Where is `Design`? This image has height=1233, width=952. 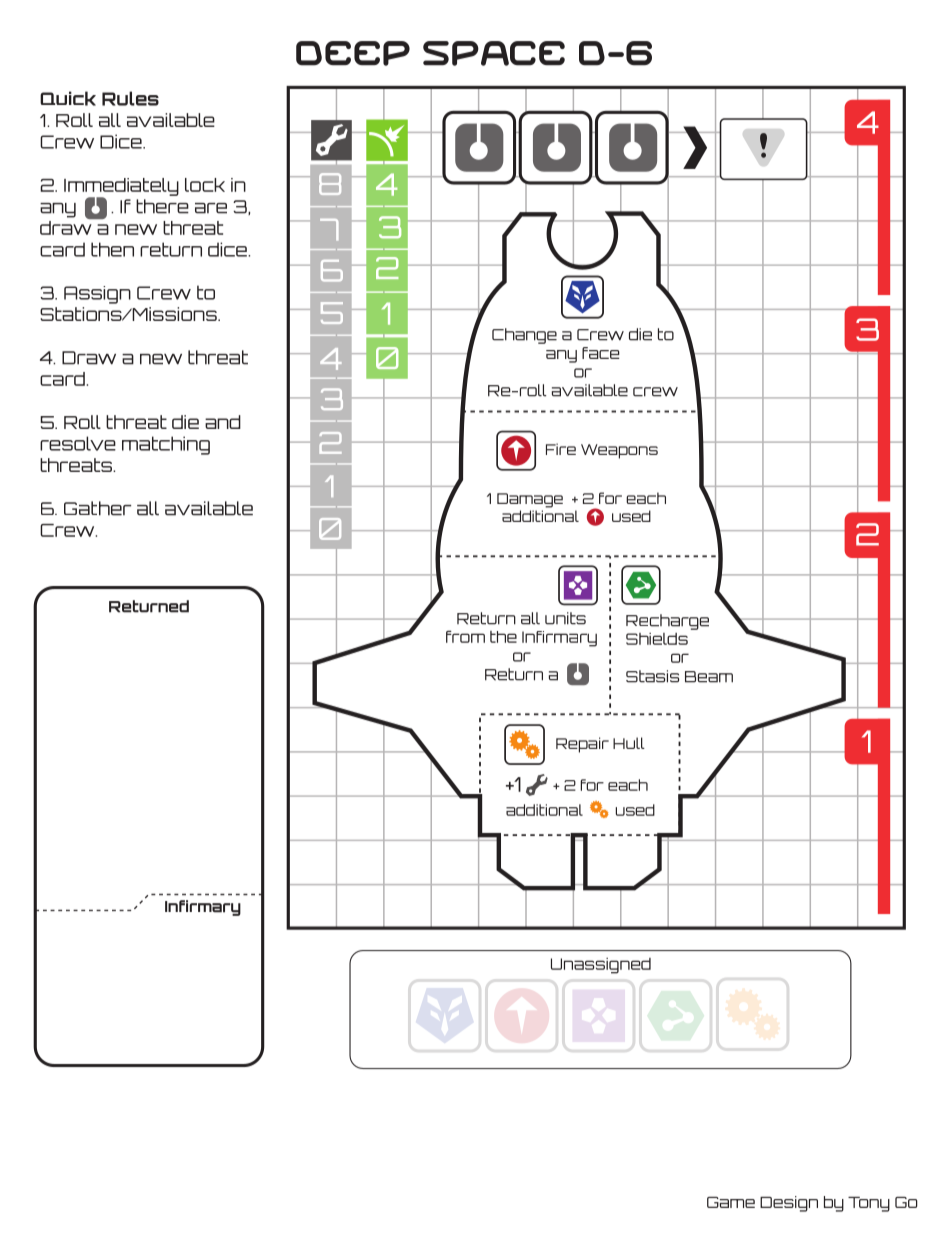
Design is located at coordinates (789, 1204).
